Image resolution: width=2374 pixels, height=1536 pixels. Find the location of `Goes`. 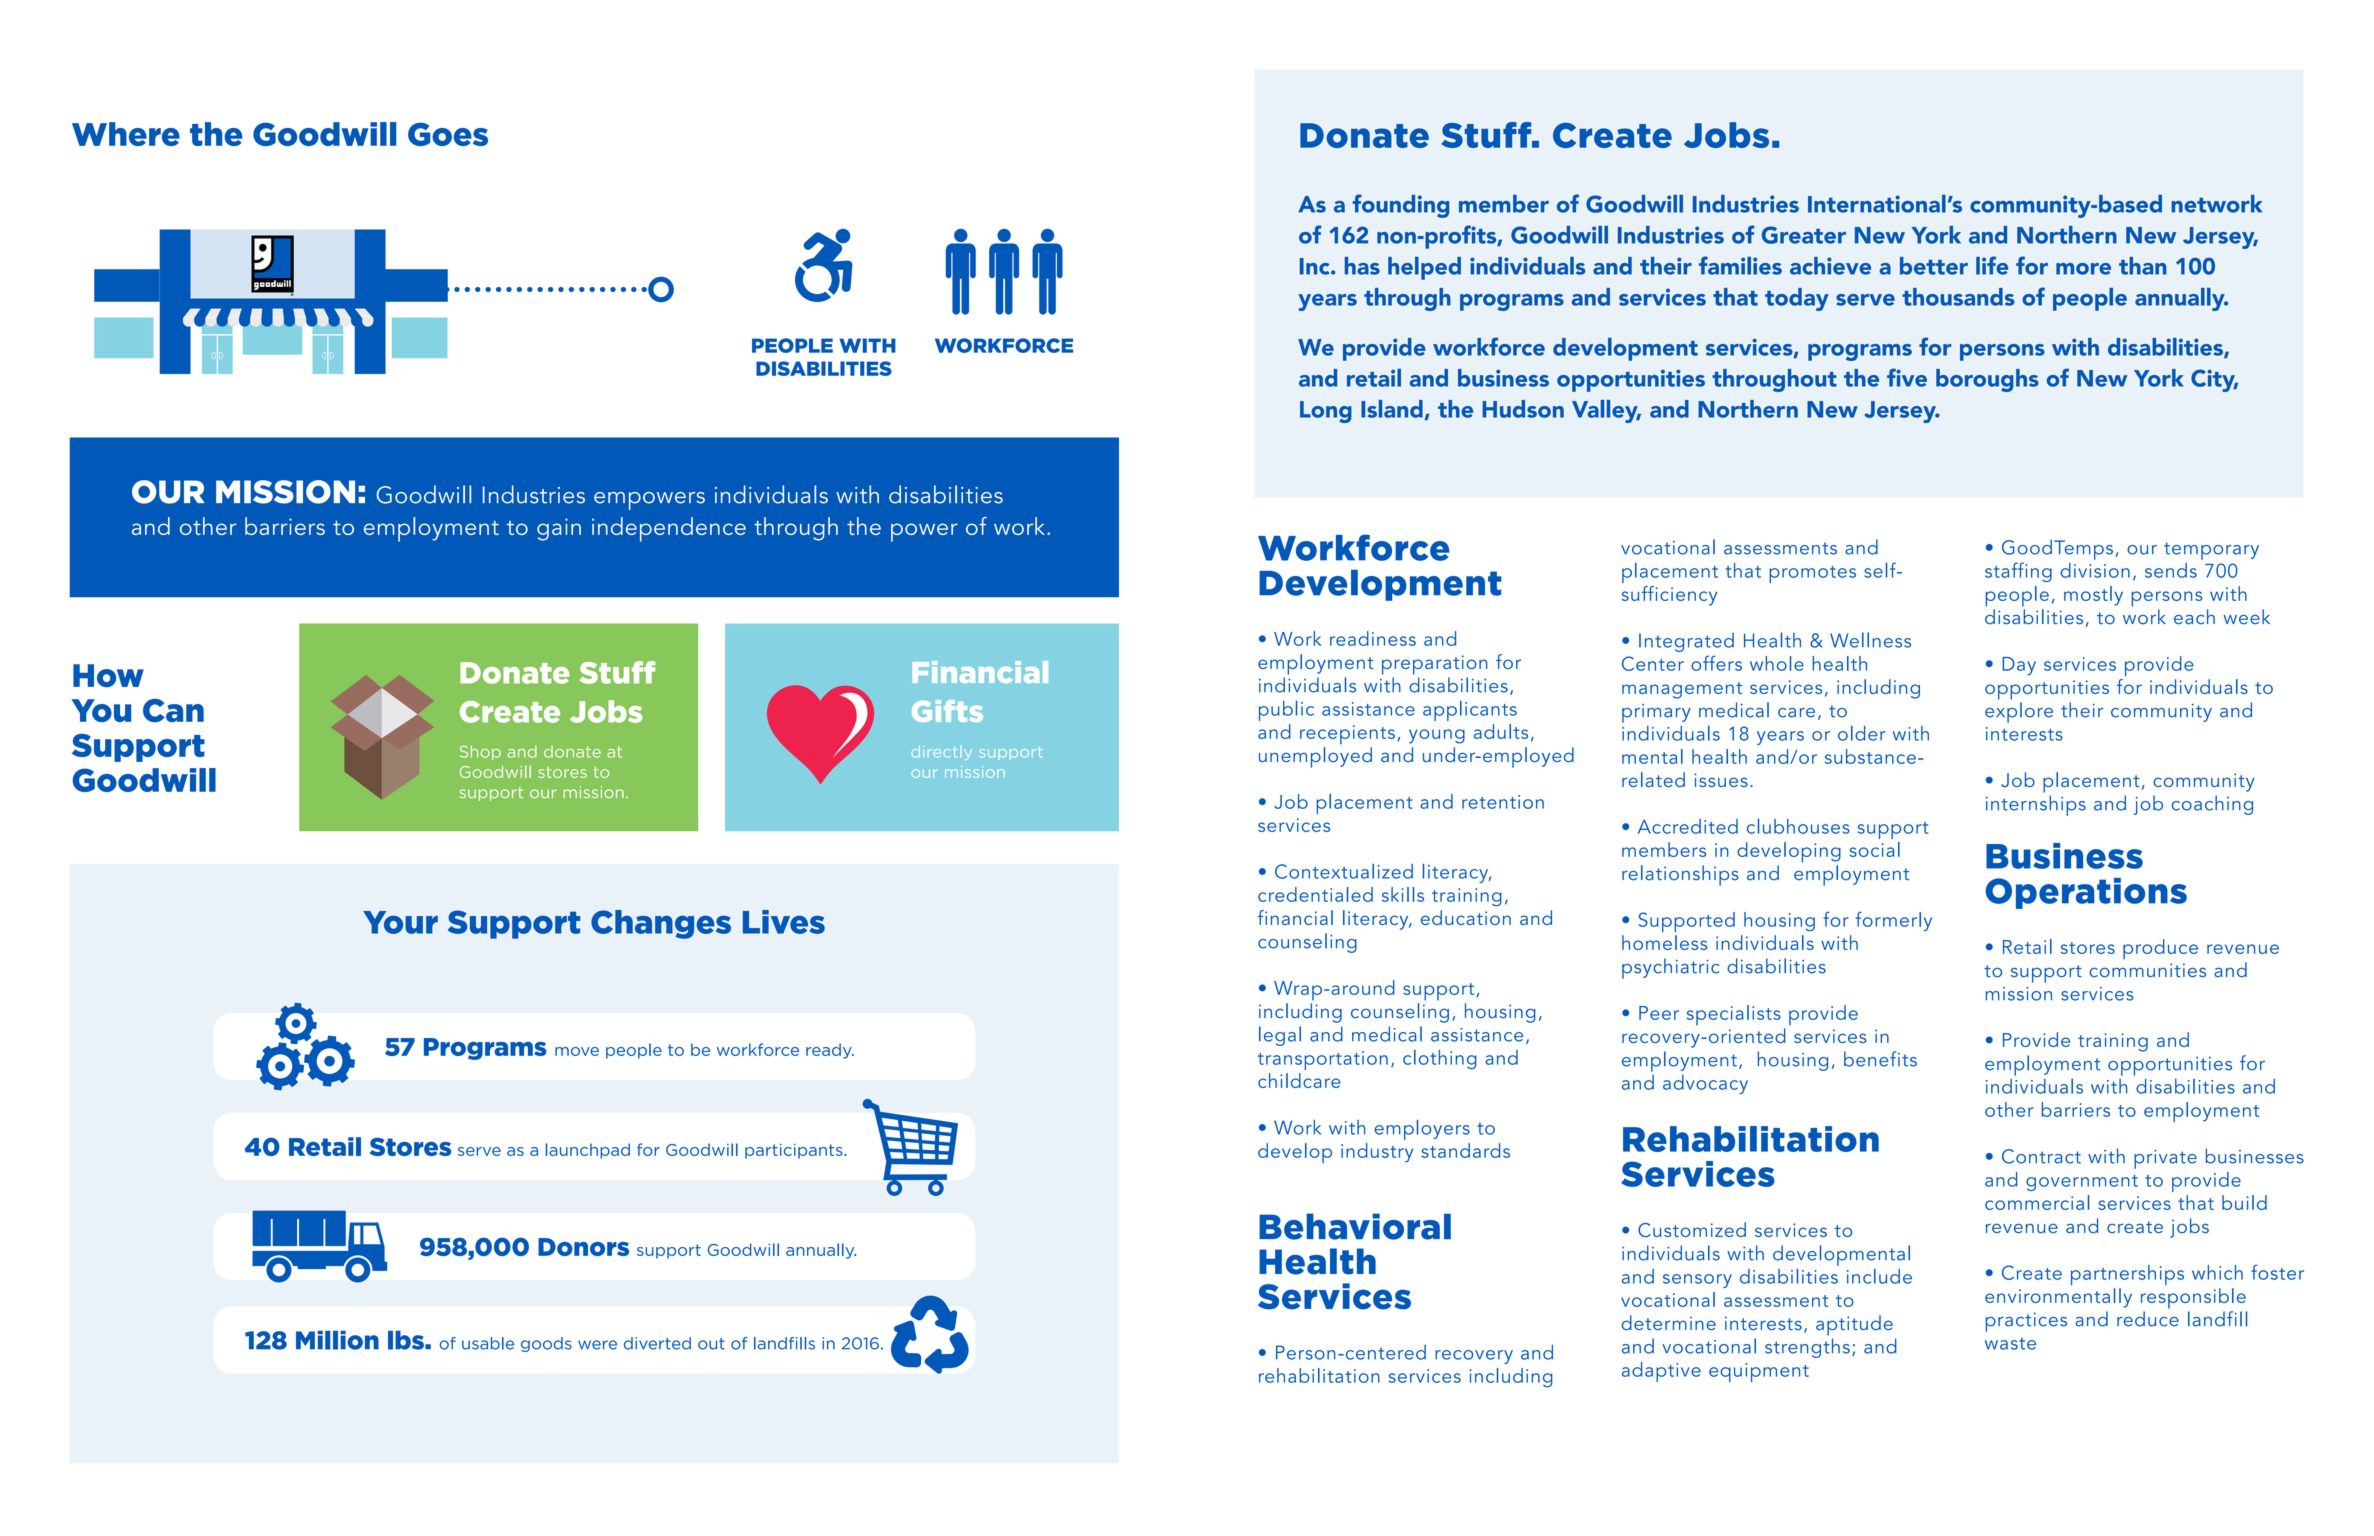

Goes is located at coordinates (448, 134).
